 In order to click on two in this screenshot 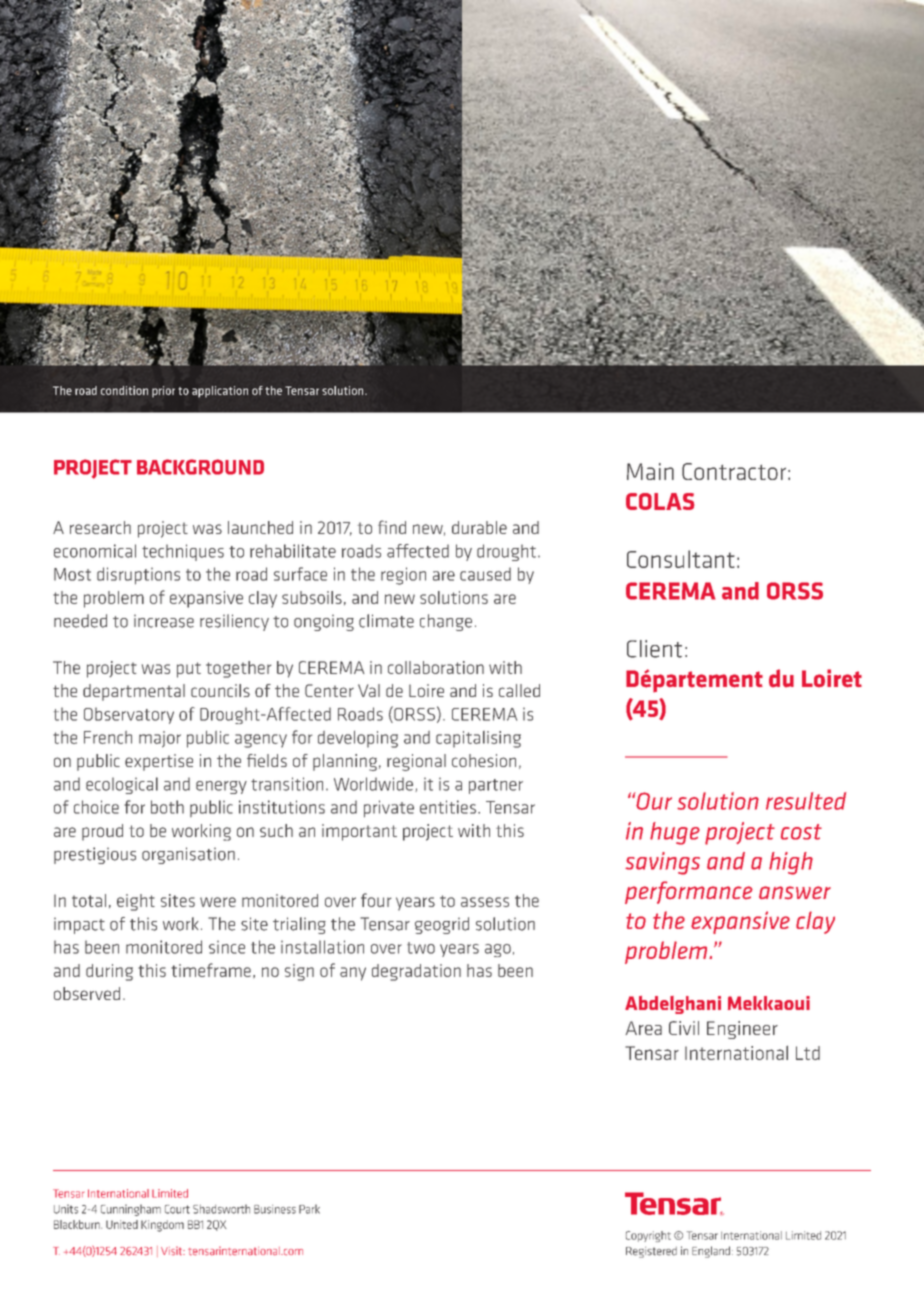, I will do `click(421, 948)`.
